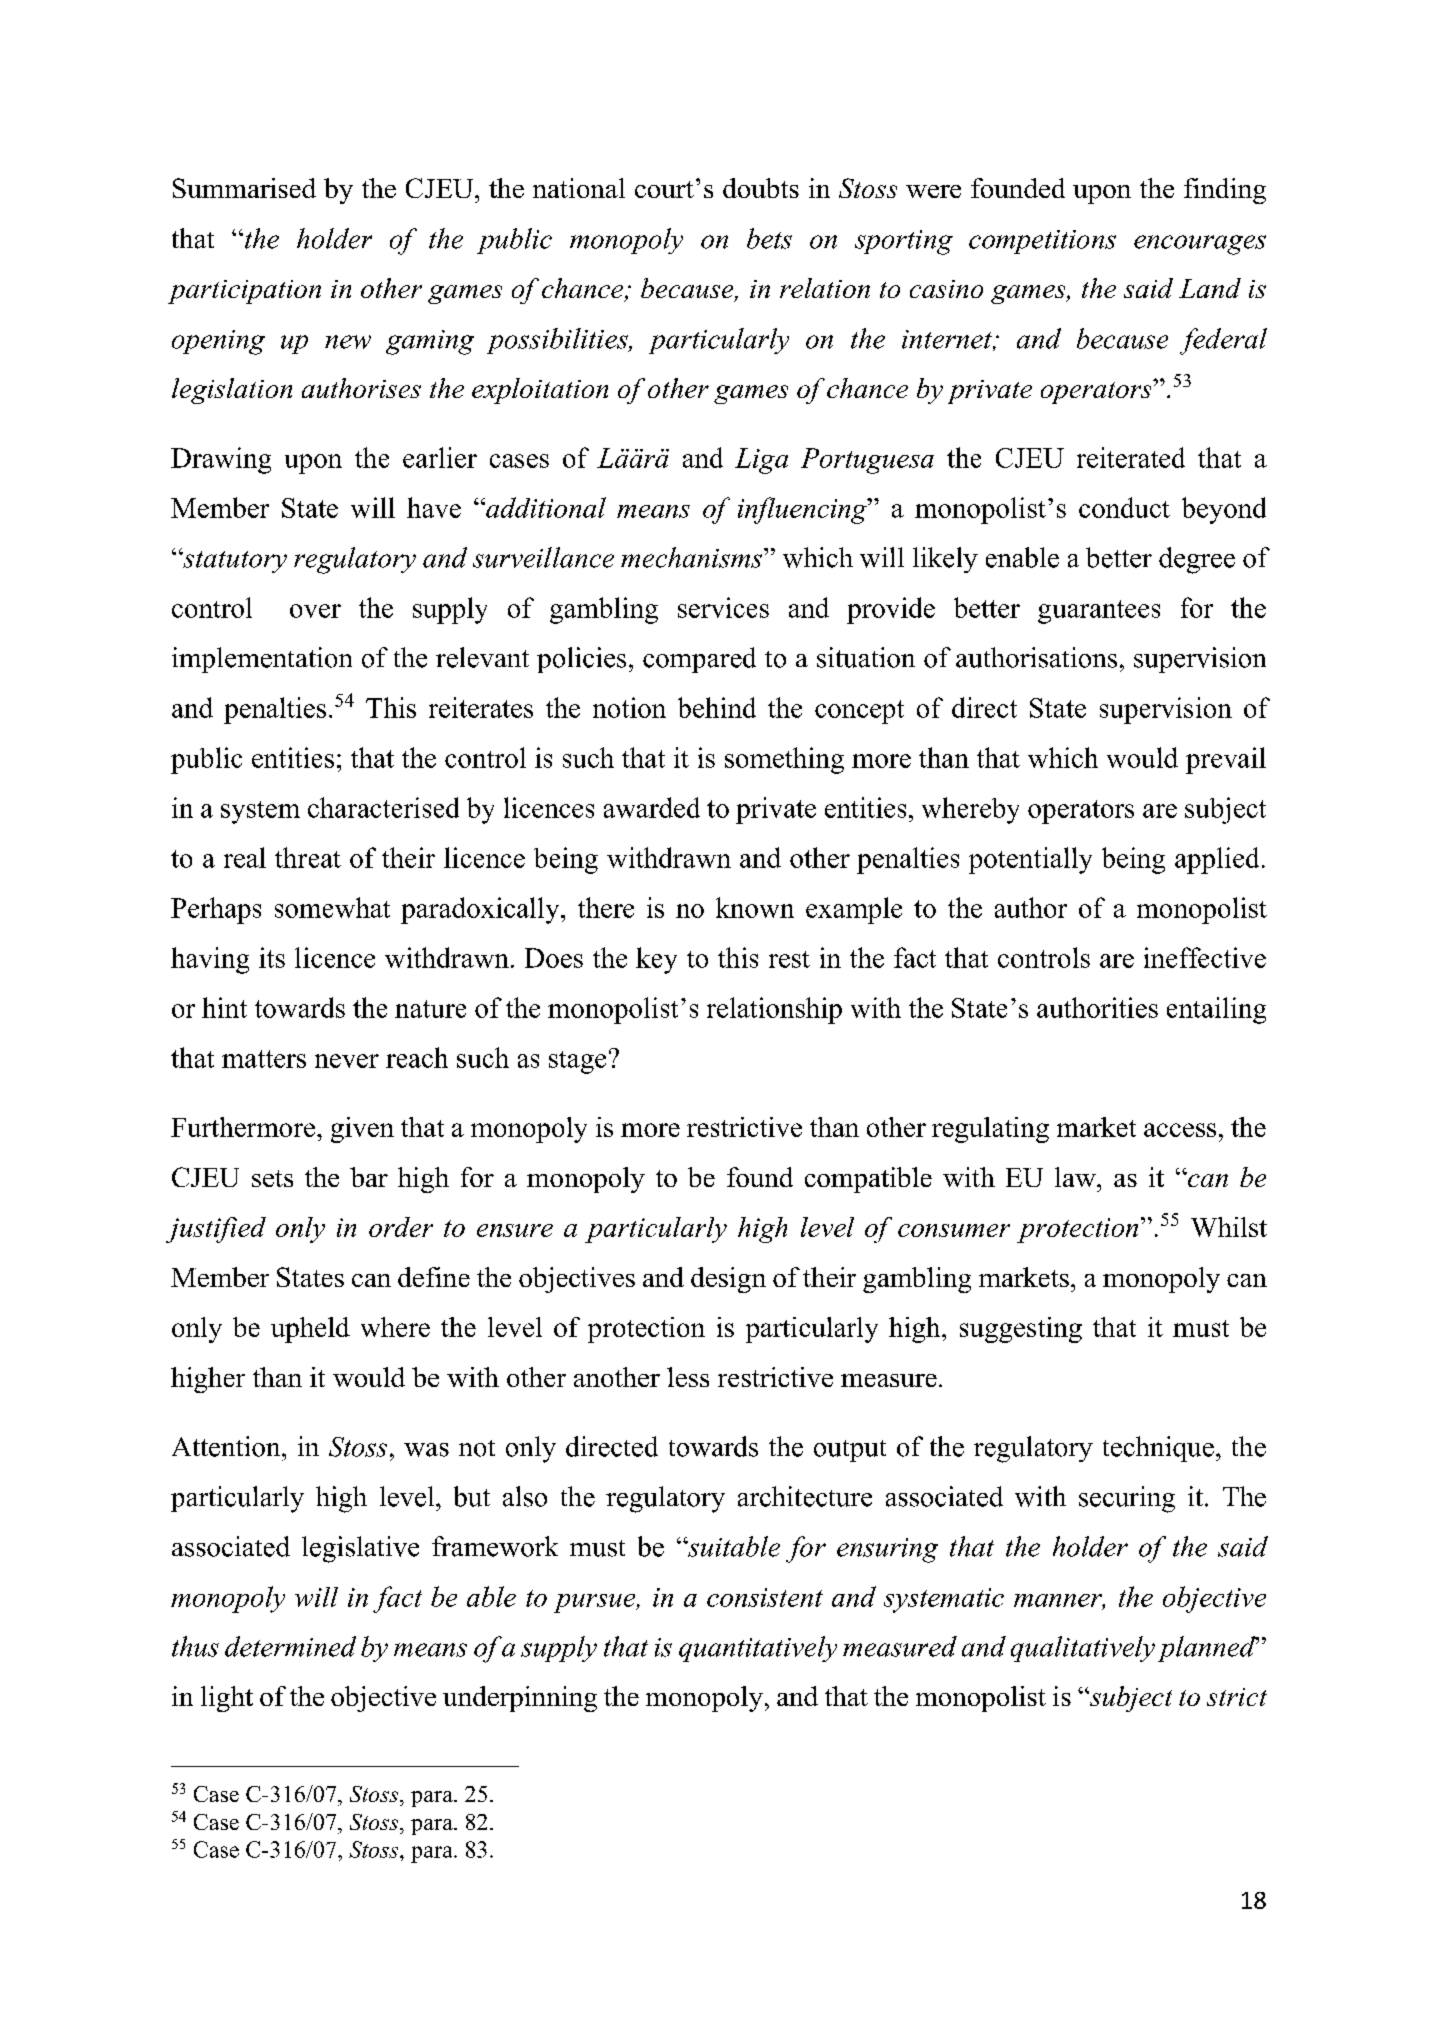 The width and height of the screenshot is (1438, 2034). What do you see at coordinates (1042, 242) in the screenshot?
I see `competitions` at bounding box center [1042, 242].
